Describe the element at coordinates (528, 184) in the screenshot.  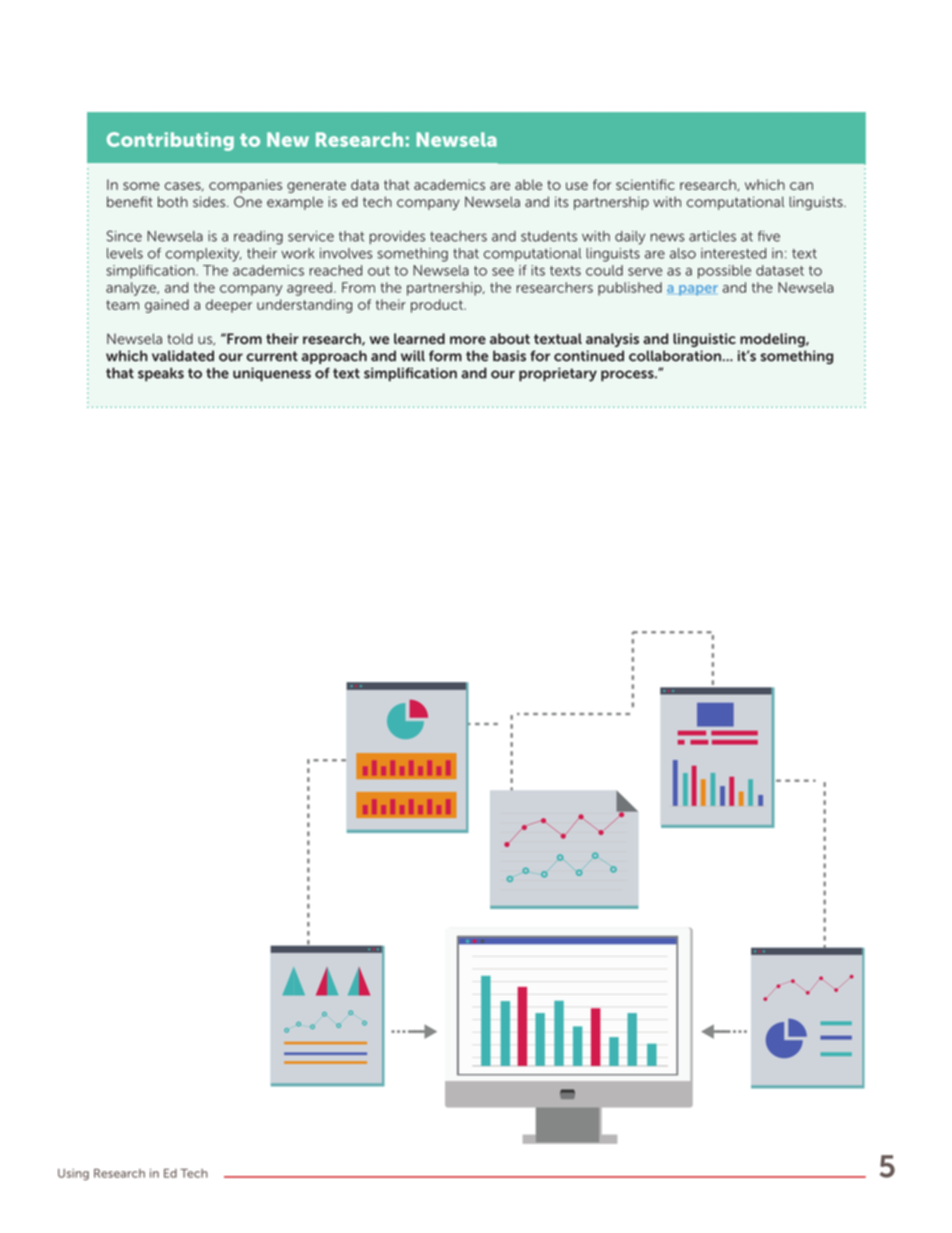
I see `able` at that location.
